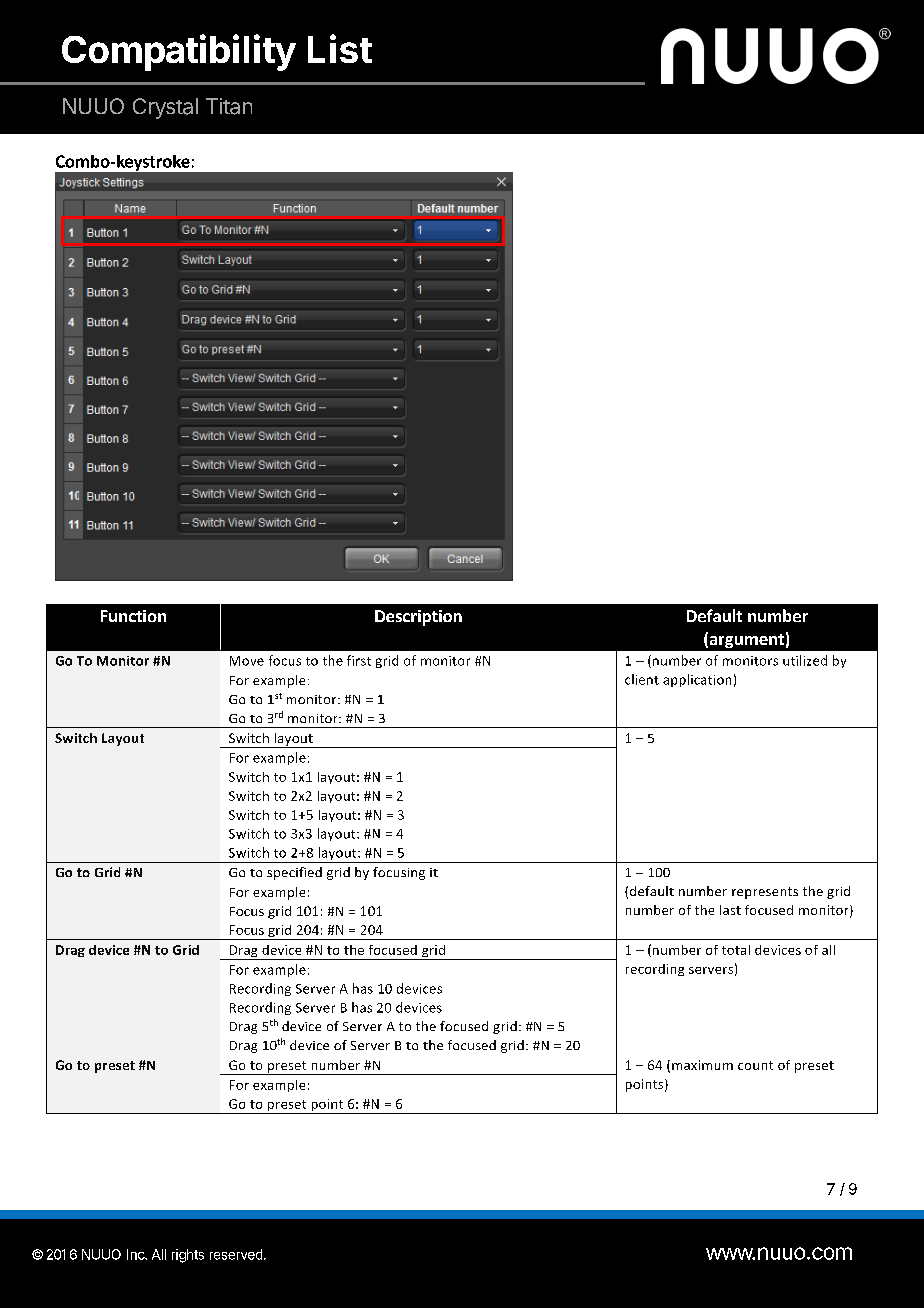  Describe the element at coordinates (133, 616) in the document. I see `Function` at that location.
